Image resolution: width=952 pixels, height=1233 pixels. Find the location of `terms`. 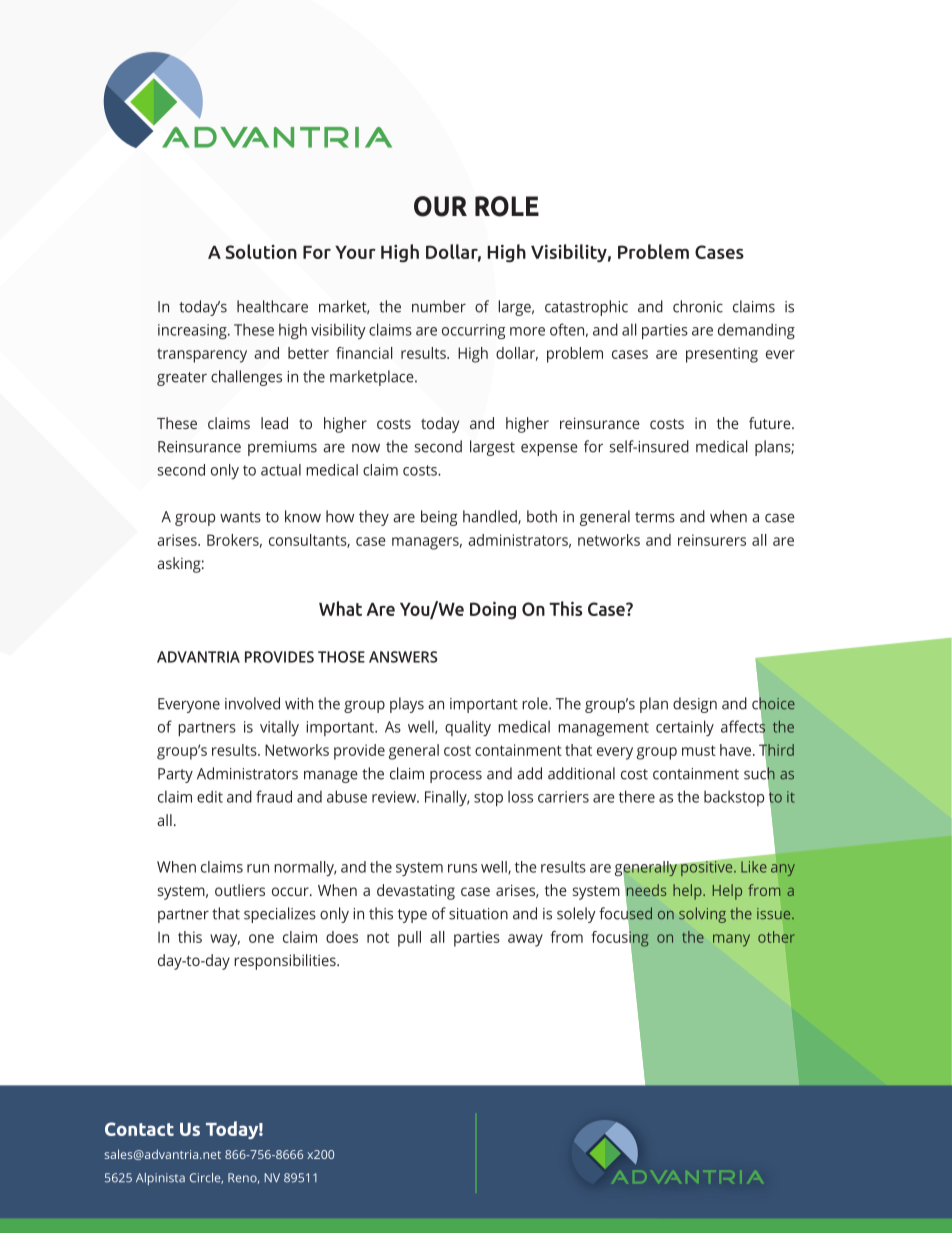

terms is located at coordinates (655, 517).
